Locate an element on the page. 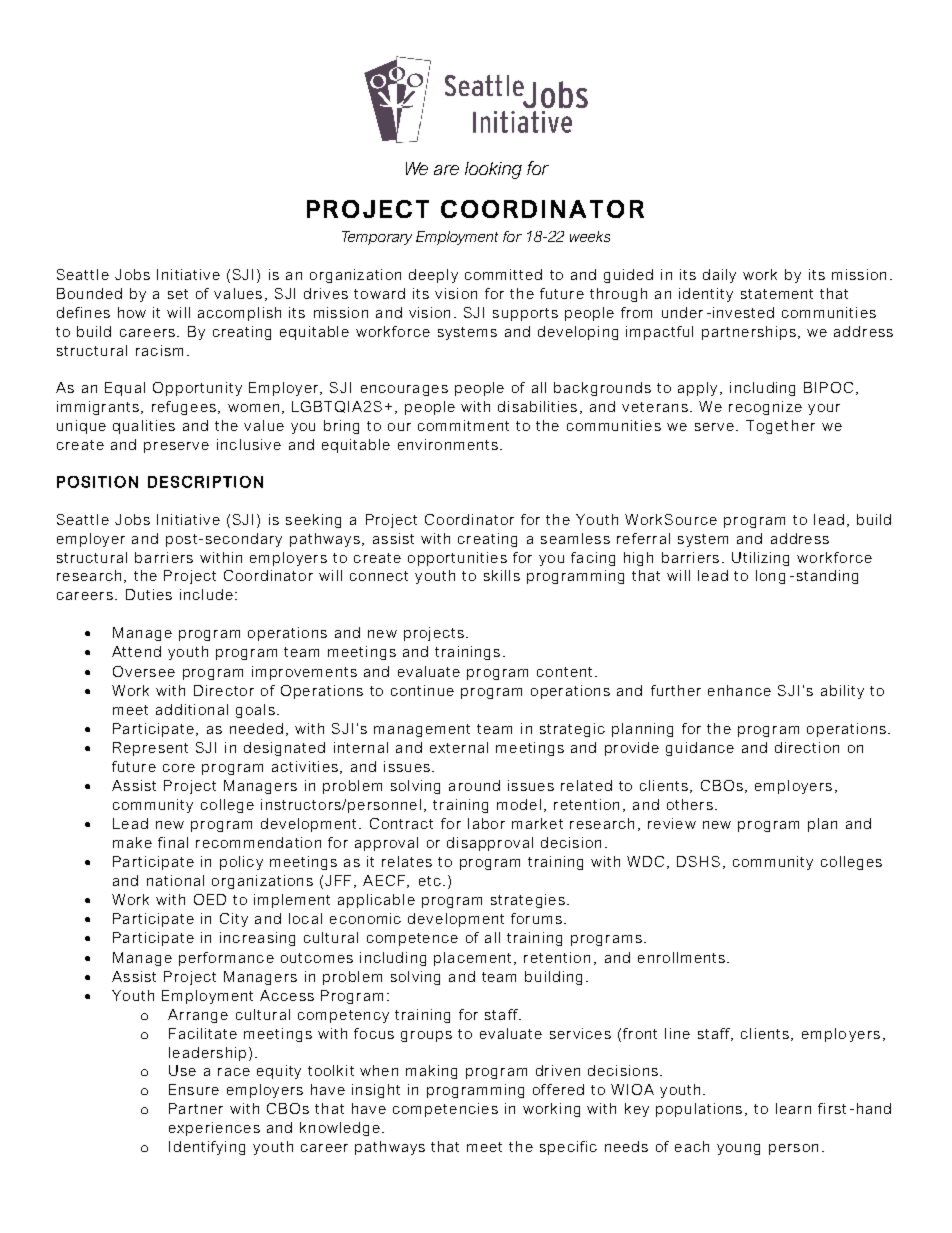 The height and width of the document is (1233, 952). looking is located at coordinates (493, 170).
